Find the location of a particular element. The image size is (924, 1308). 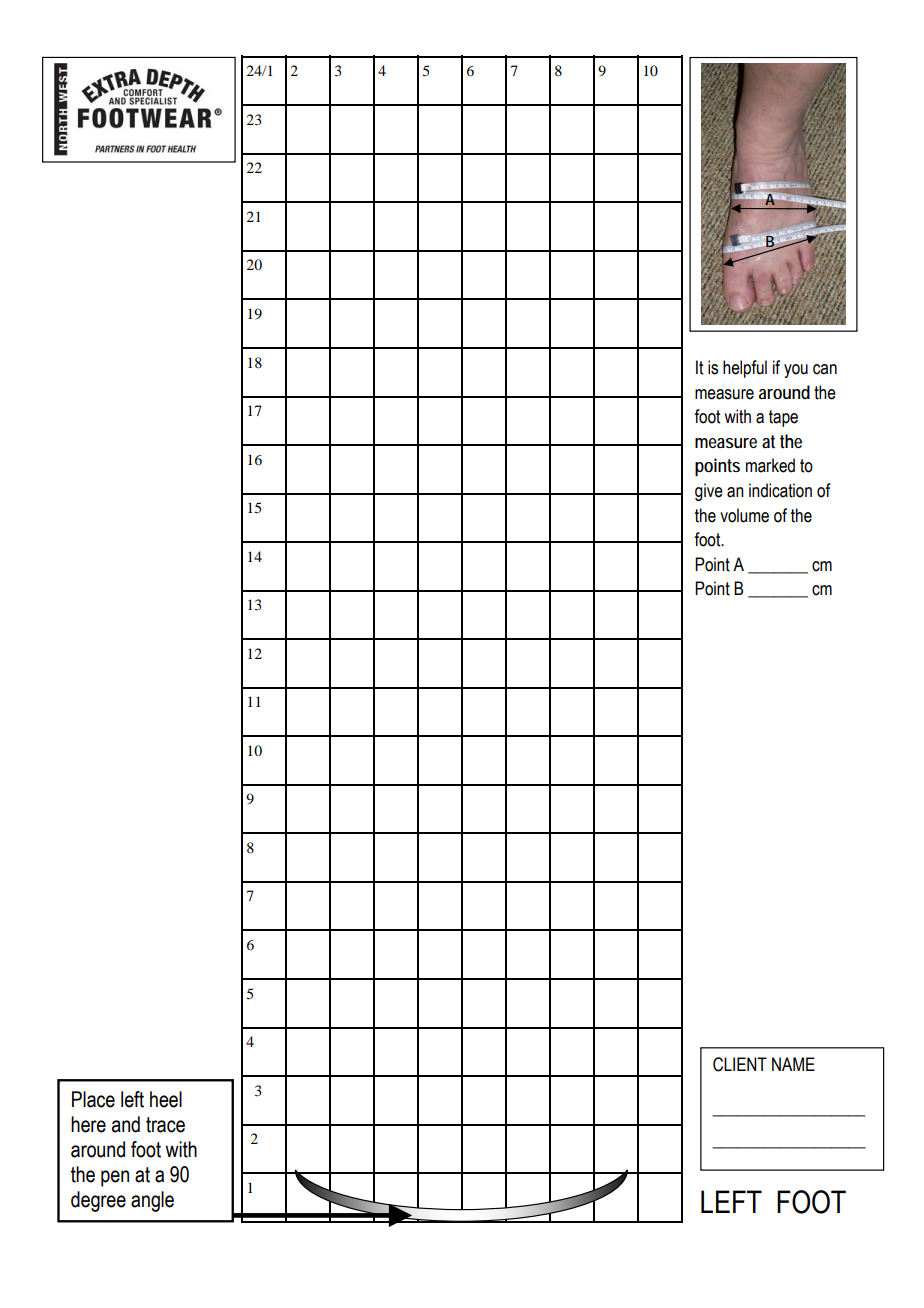

helpful is located at coordinates (745, 369).
